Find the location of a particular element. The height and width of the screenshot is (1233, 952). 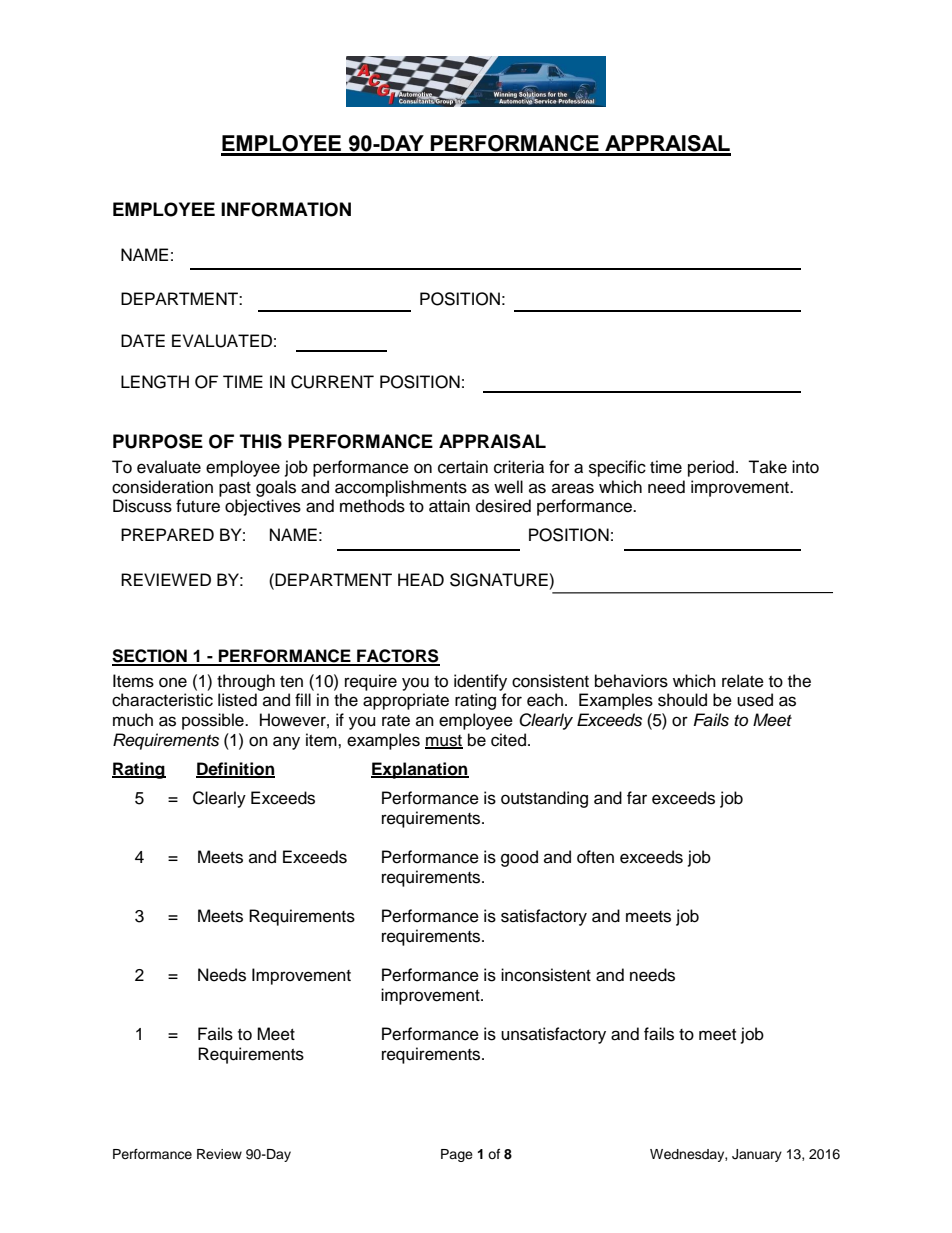

attain is located at coordinates (449, 506).
